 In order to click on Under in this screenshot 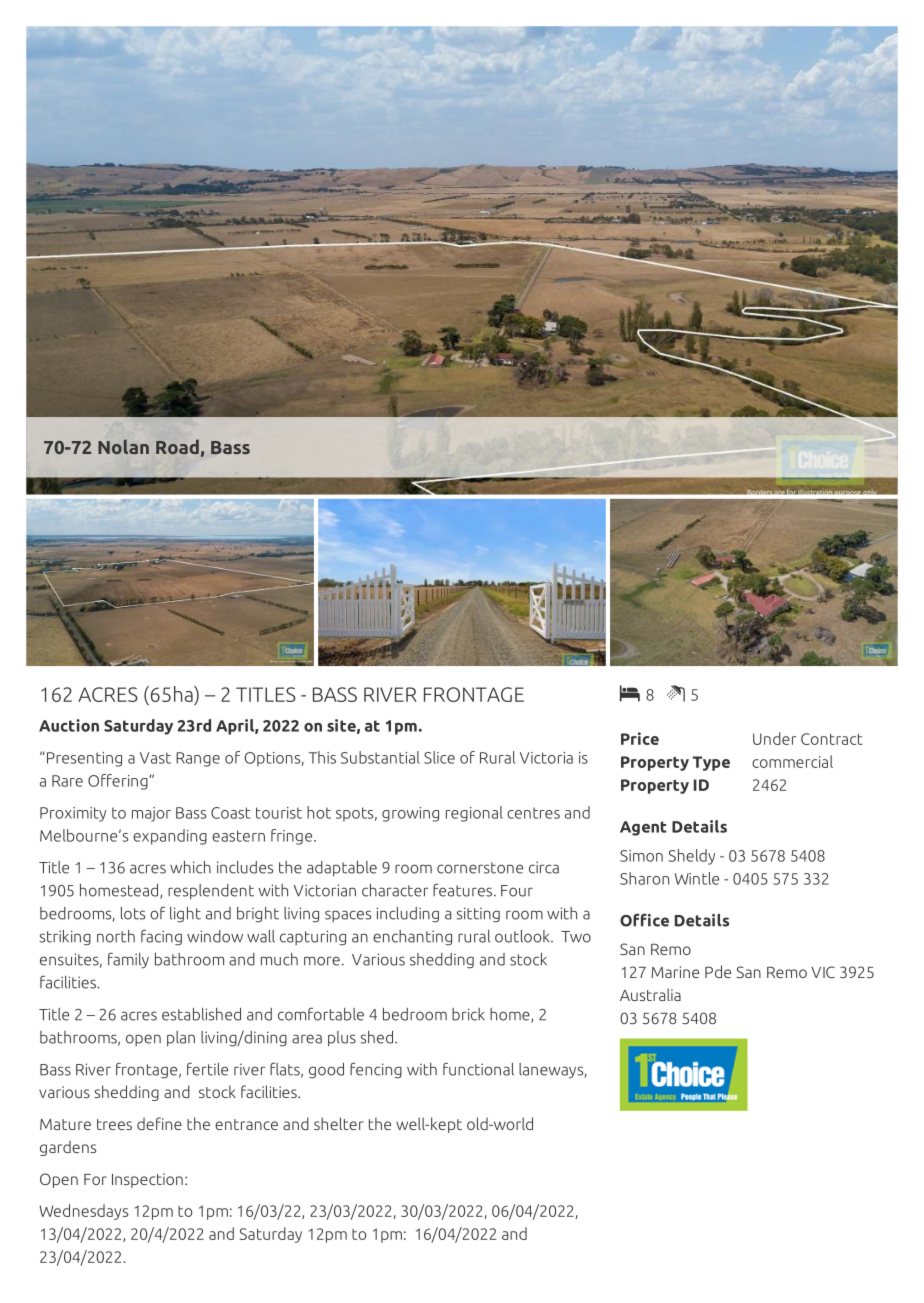, I will do `click(774, 738)`.
